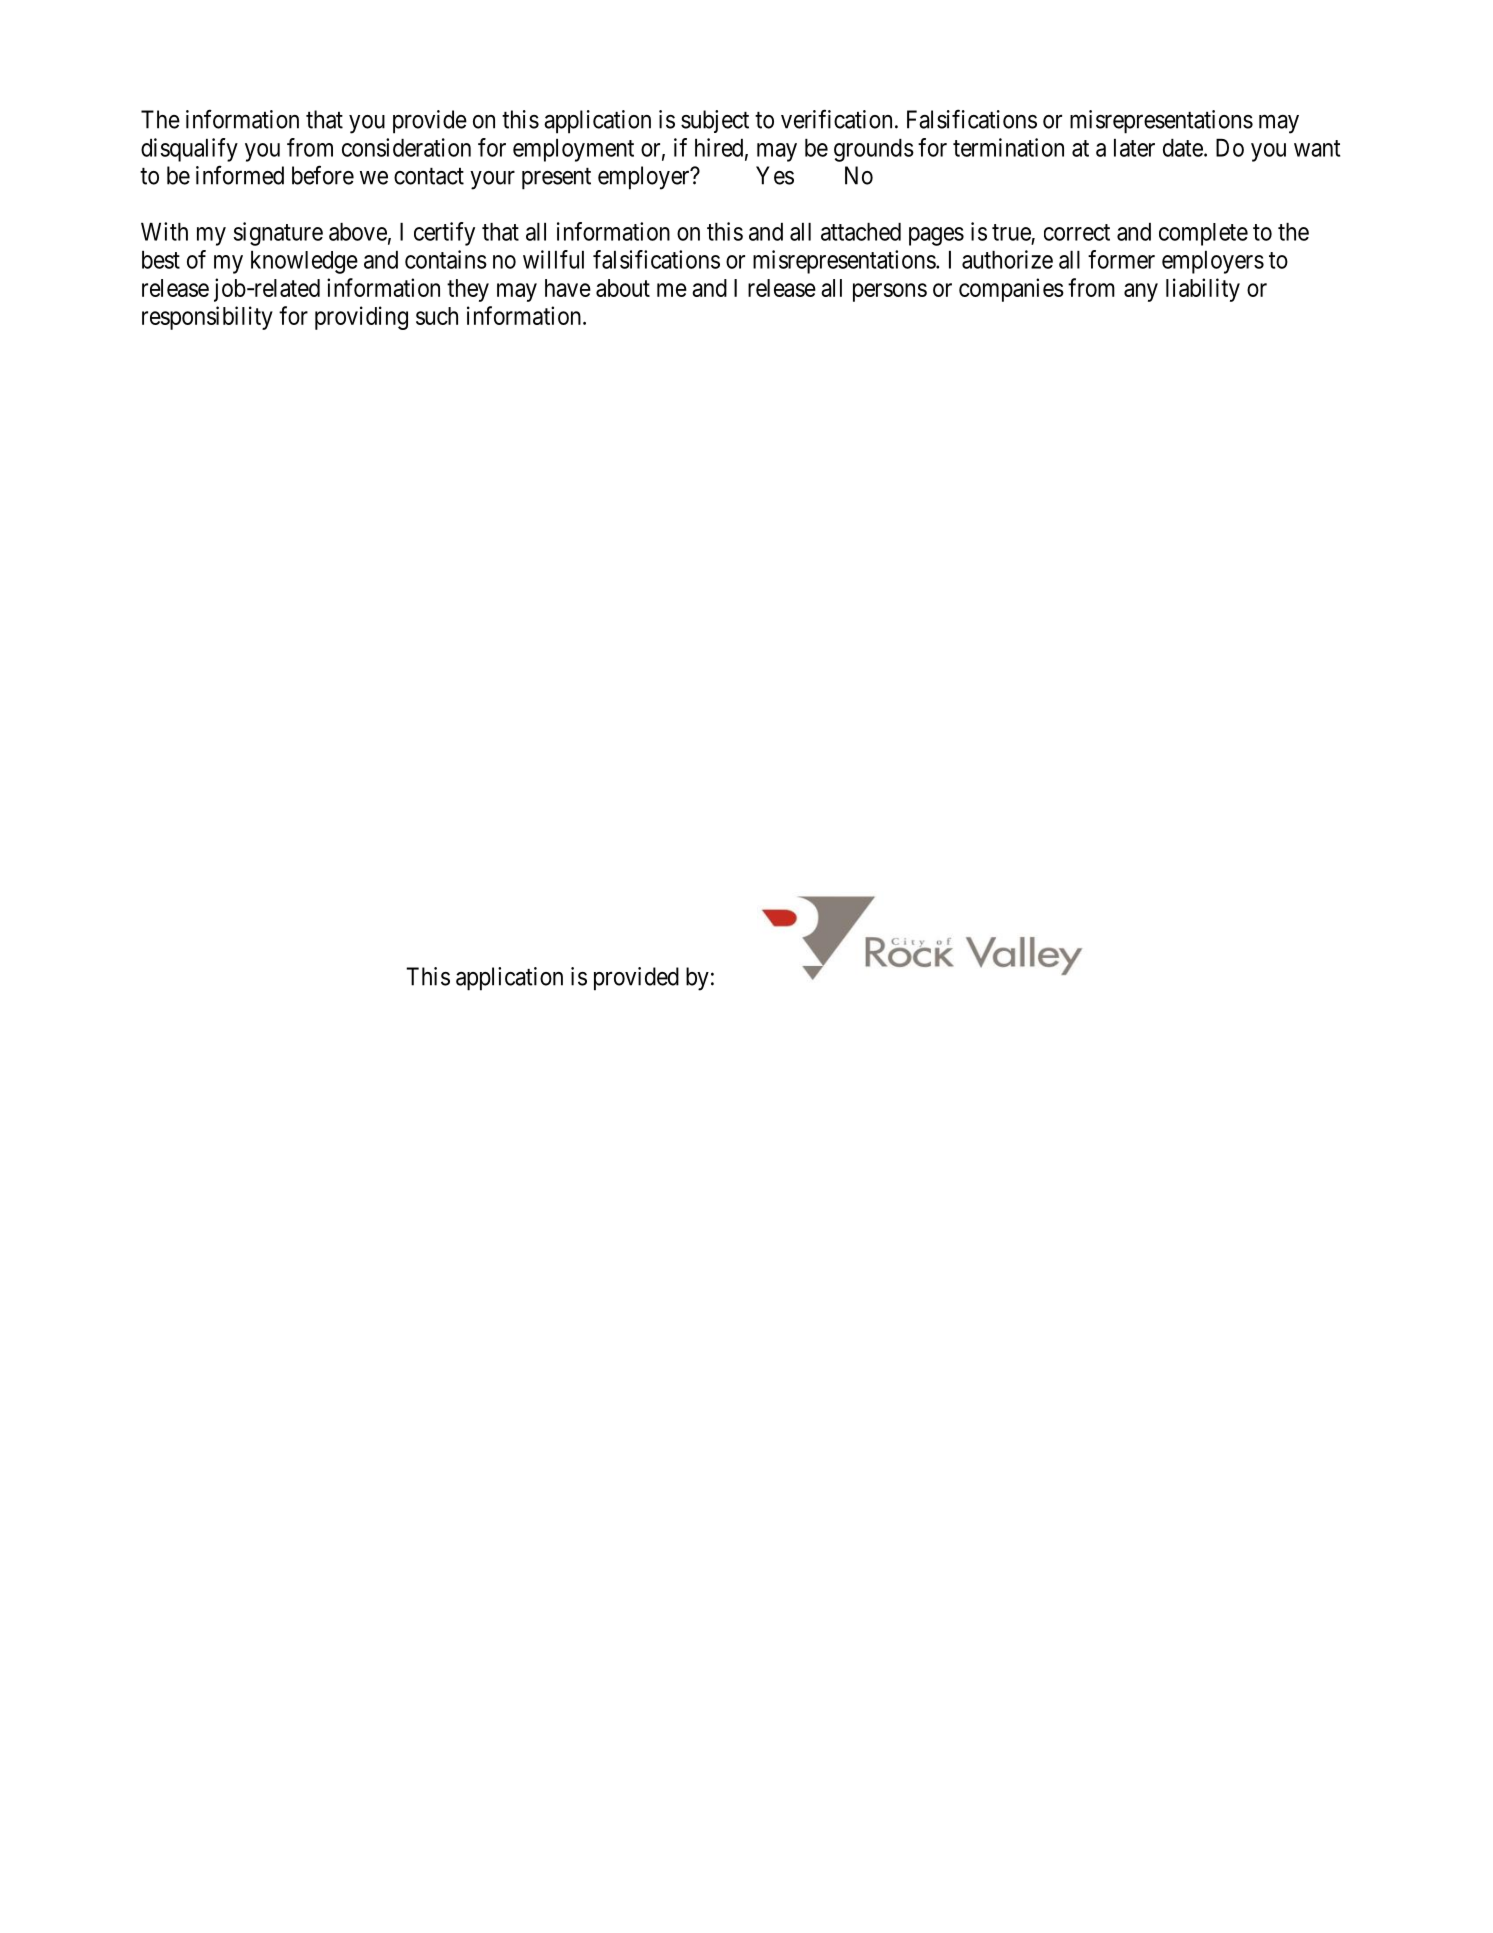 The height and width of the page is (1933, 1493). Describe the element at coordinates (715, 121) in the page. I see `subject` at that location.
